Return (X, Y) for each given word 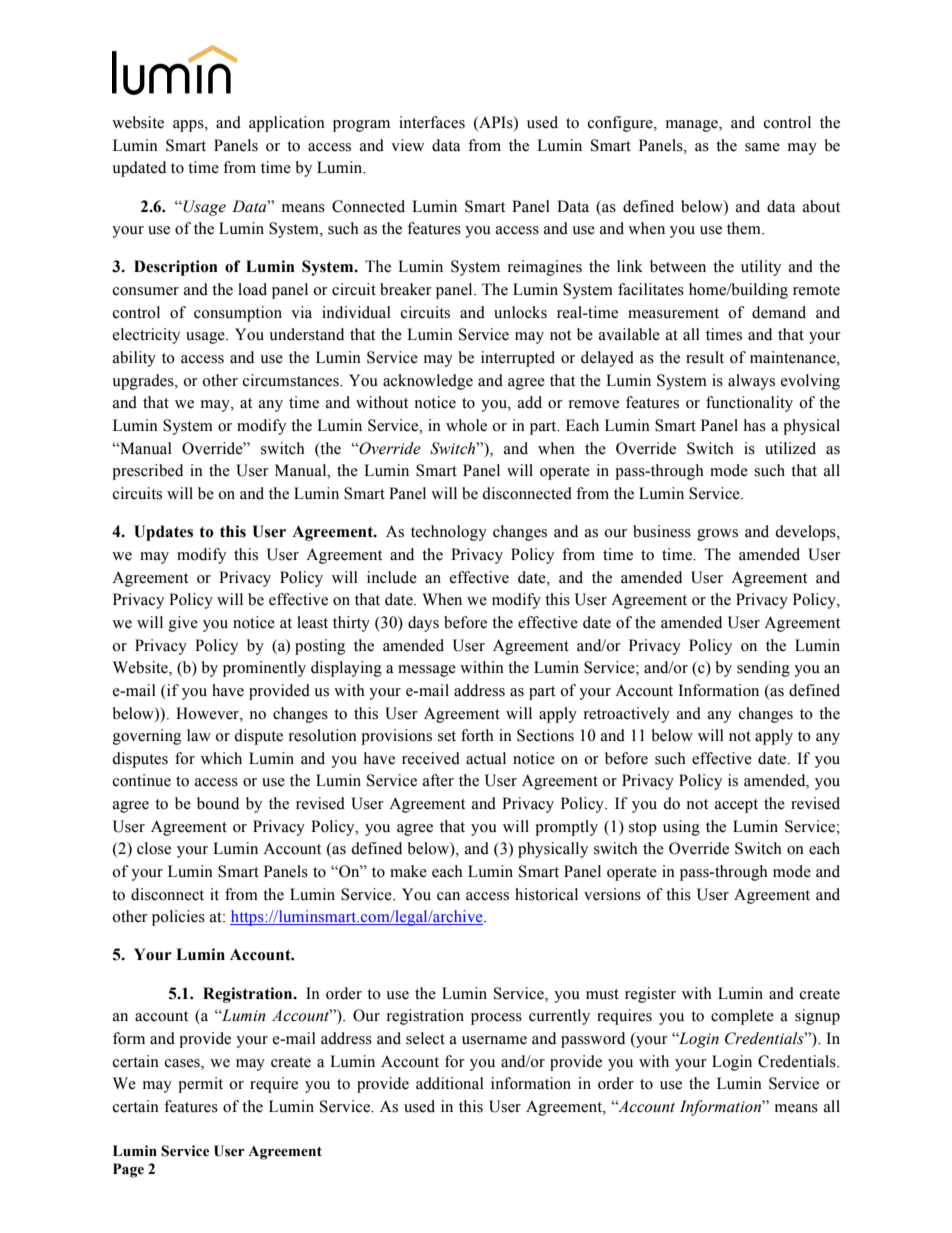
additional (450, 1083)
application (287, 124)
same (762, 147)
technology (449, 533)
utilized (790, 448)
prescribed (147, 472)
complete (742, 1017)
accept (736, 806)
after (438, 780)
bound (218, 803)
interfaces (432, 122)
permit (200, 1085)
